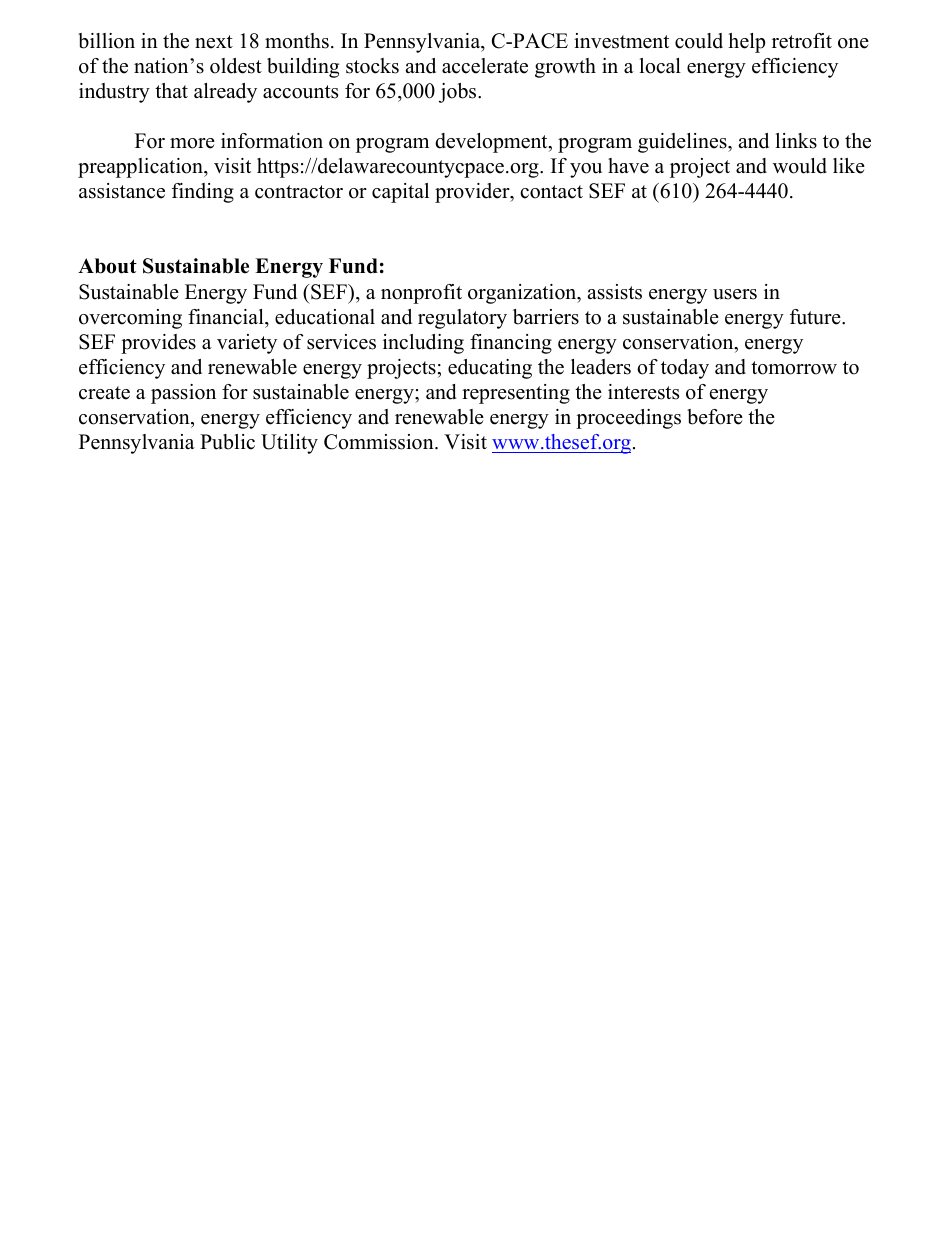  What do you see at coordinates (462, 319) in the screenshot?
I see `regulatory` at bounding box center [462, 319].
